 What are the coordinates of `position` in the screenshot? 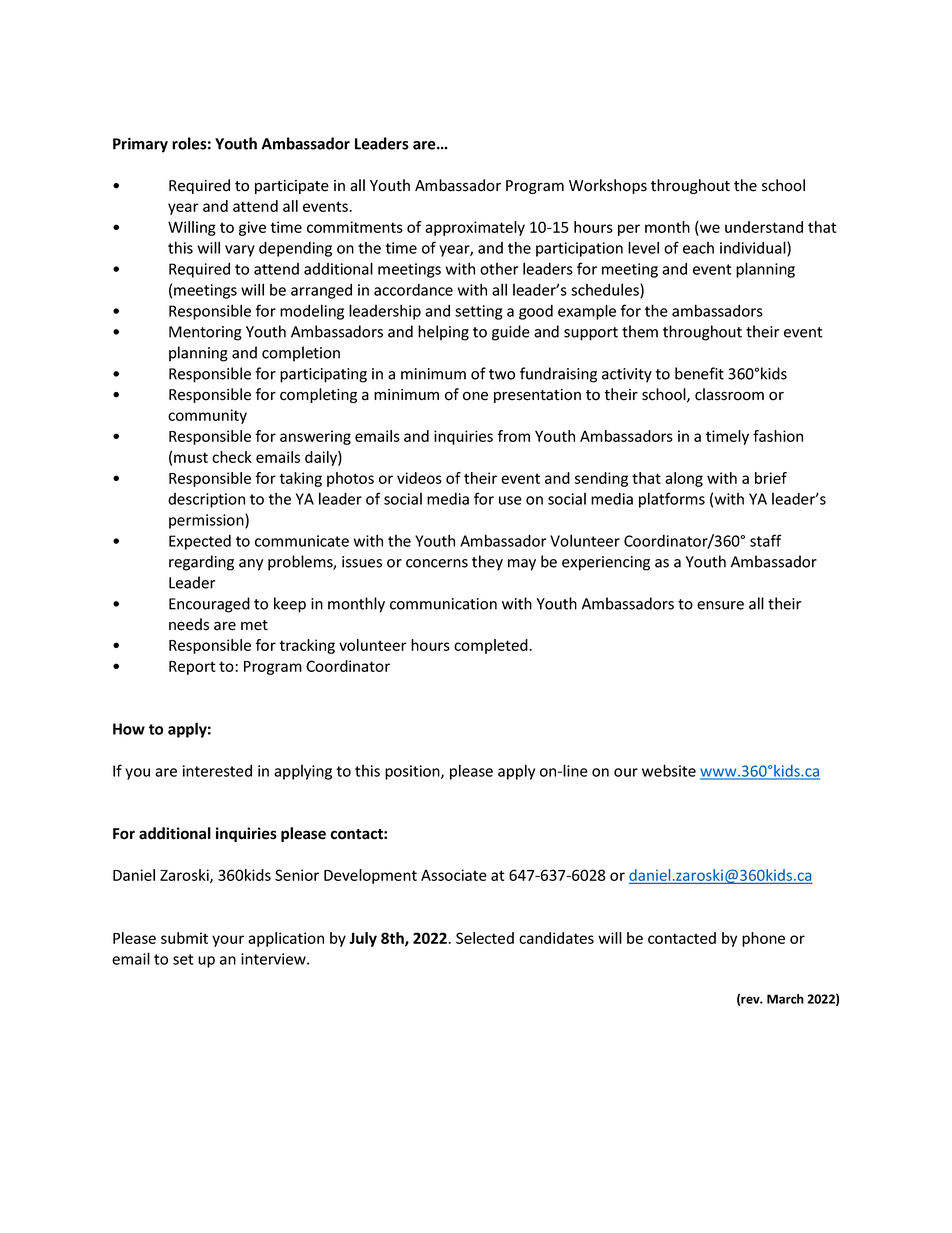 It's located at (413, 772).
